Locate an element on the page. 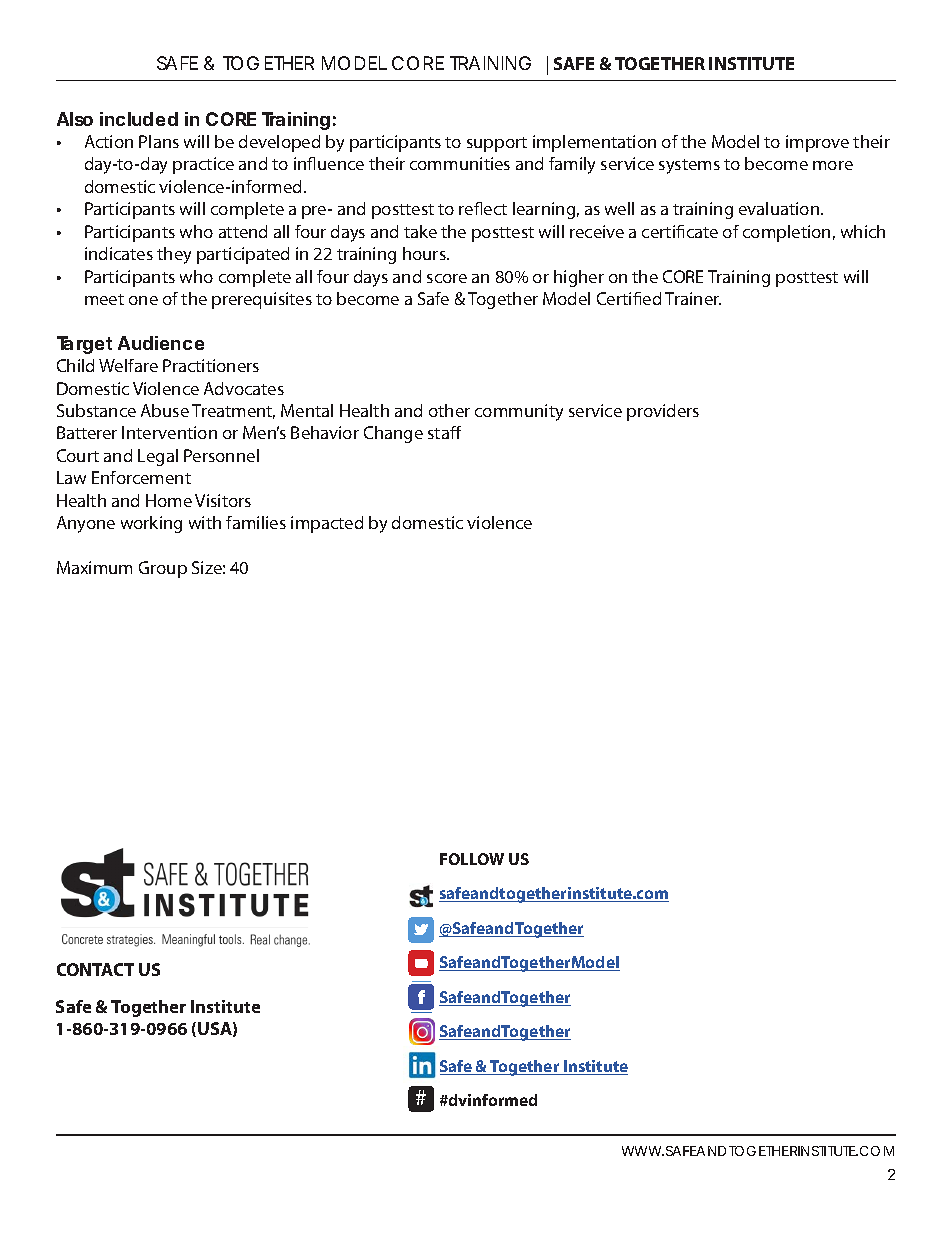 The image size is (952, 1233). impacted is located at coordinates (327, 524).
